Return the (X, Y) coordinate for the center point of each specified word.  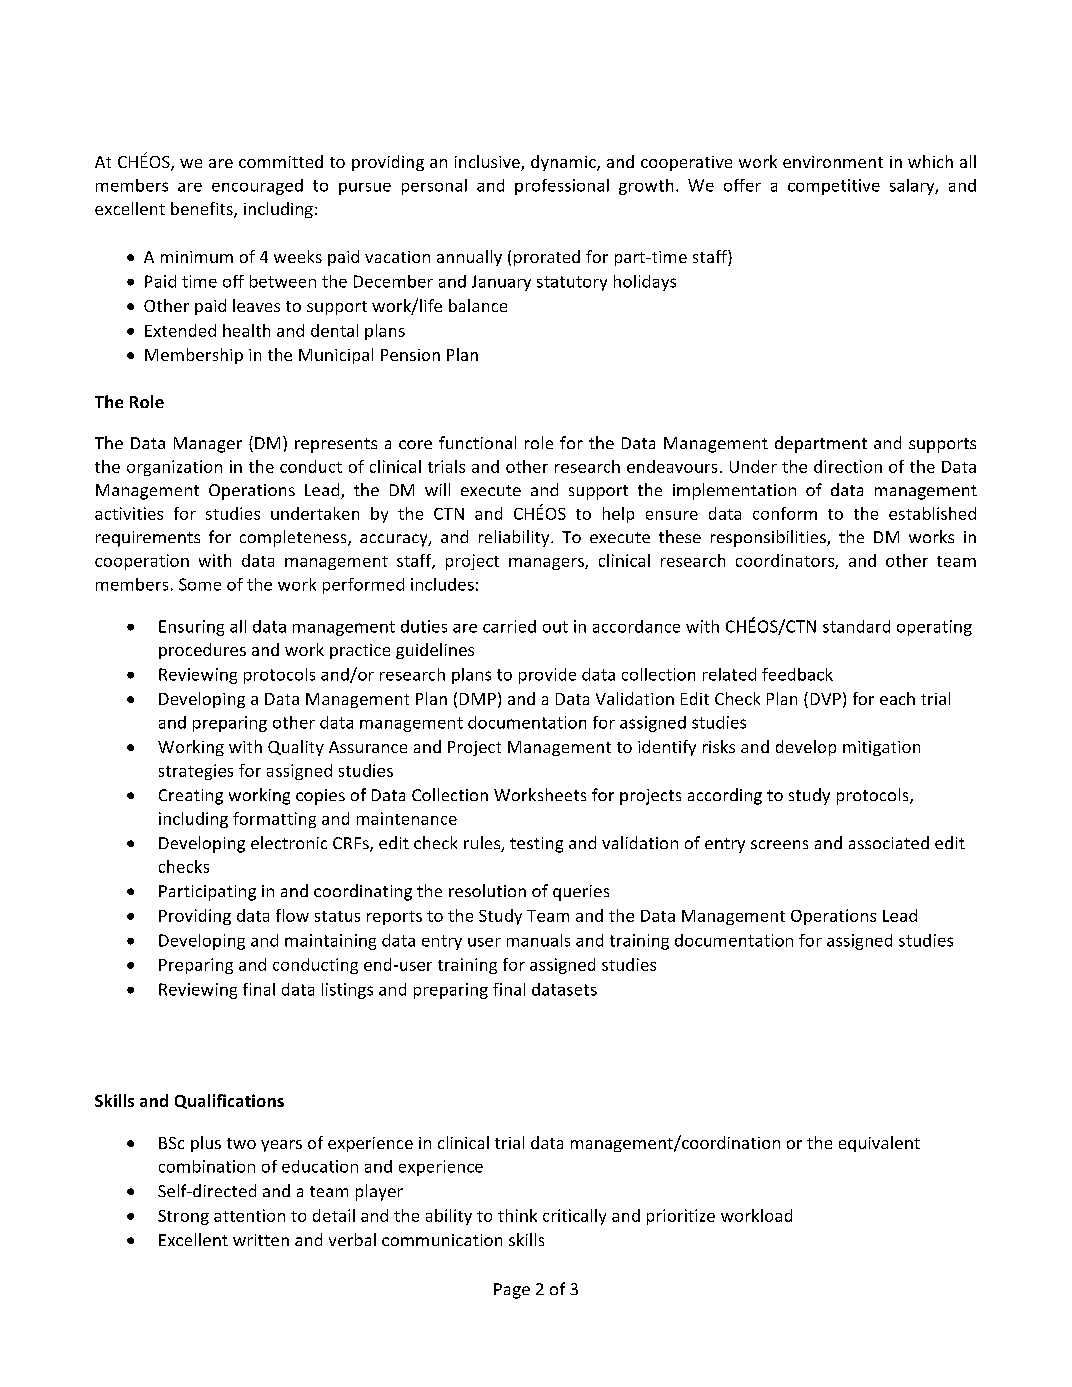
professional (562, 187)
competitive (834, 187)
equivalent (879, 1144)
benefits (203, 210)
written (261, 1240)
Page (512, 1291)
